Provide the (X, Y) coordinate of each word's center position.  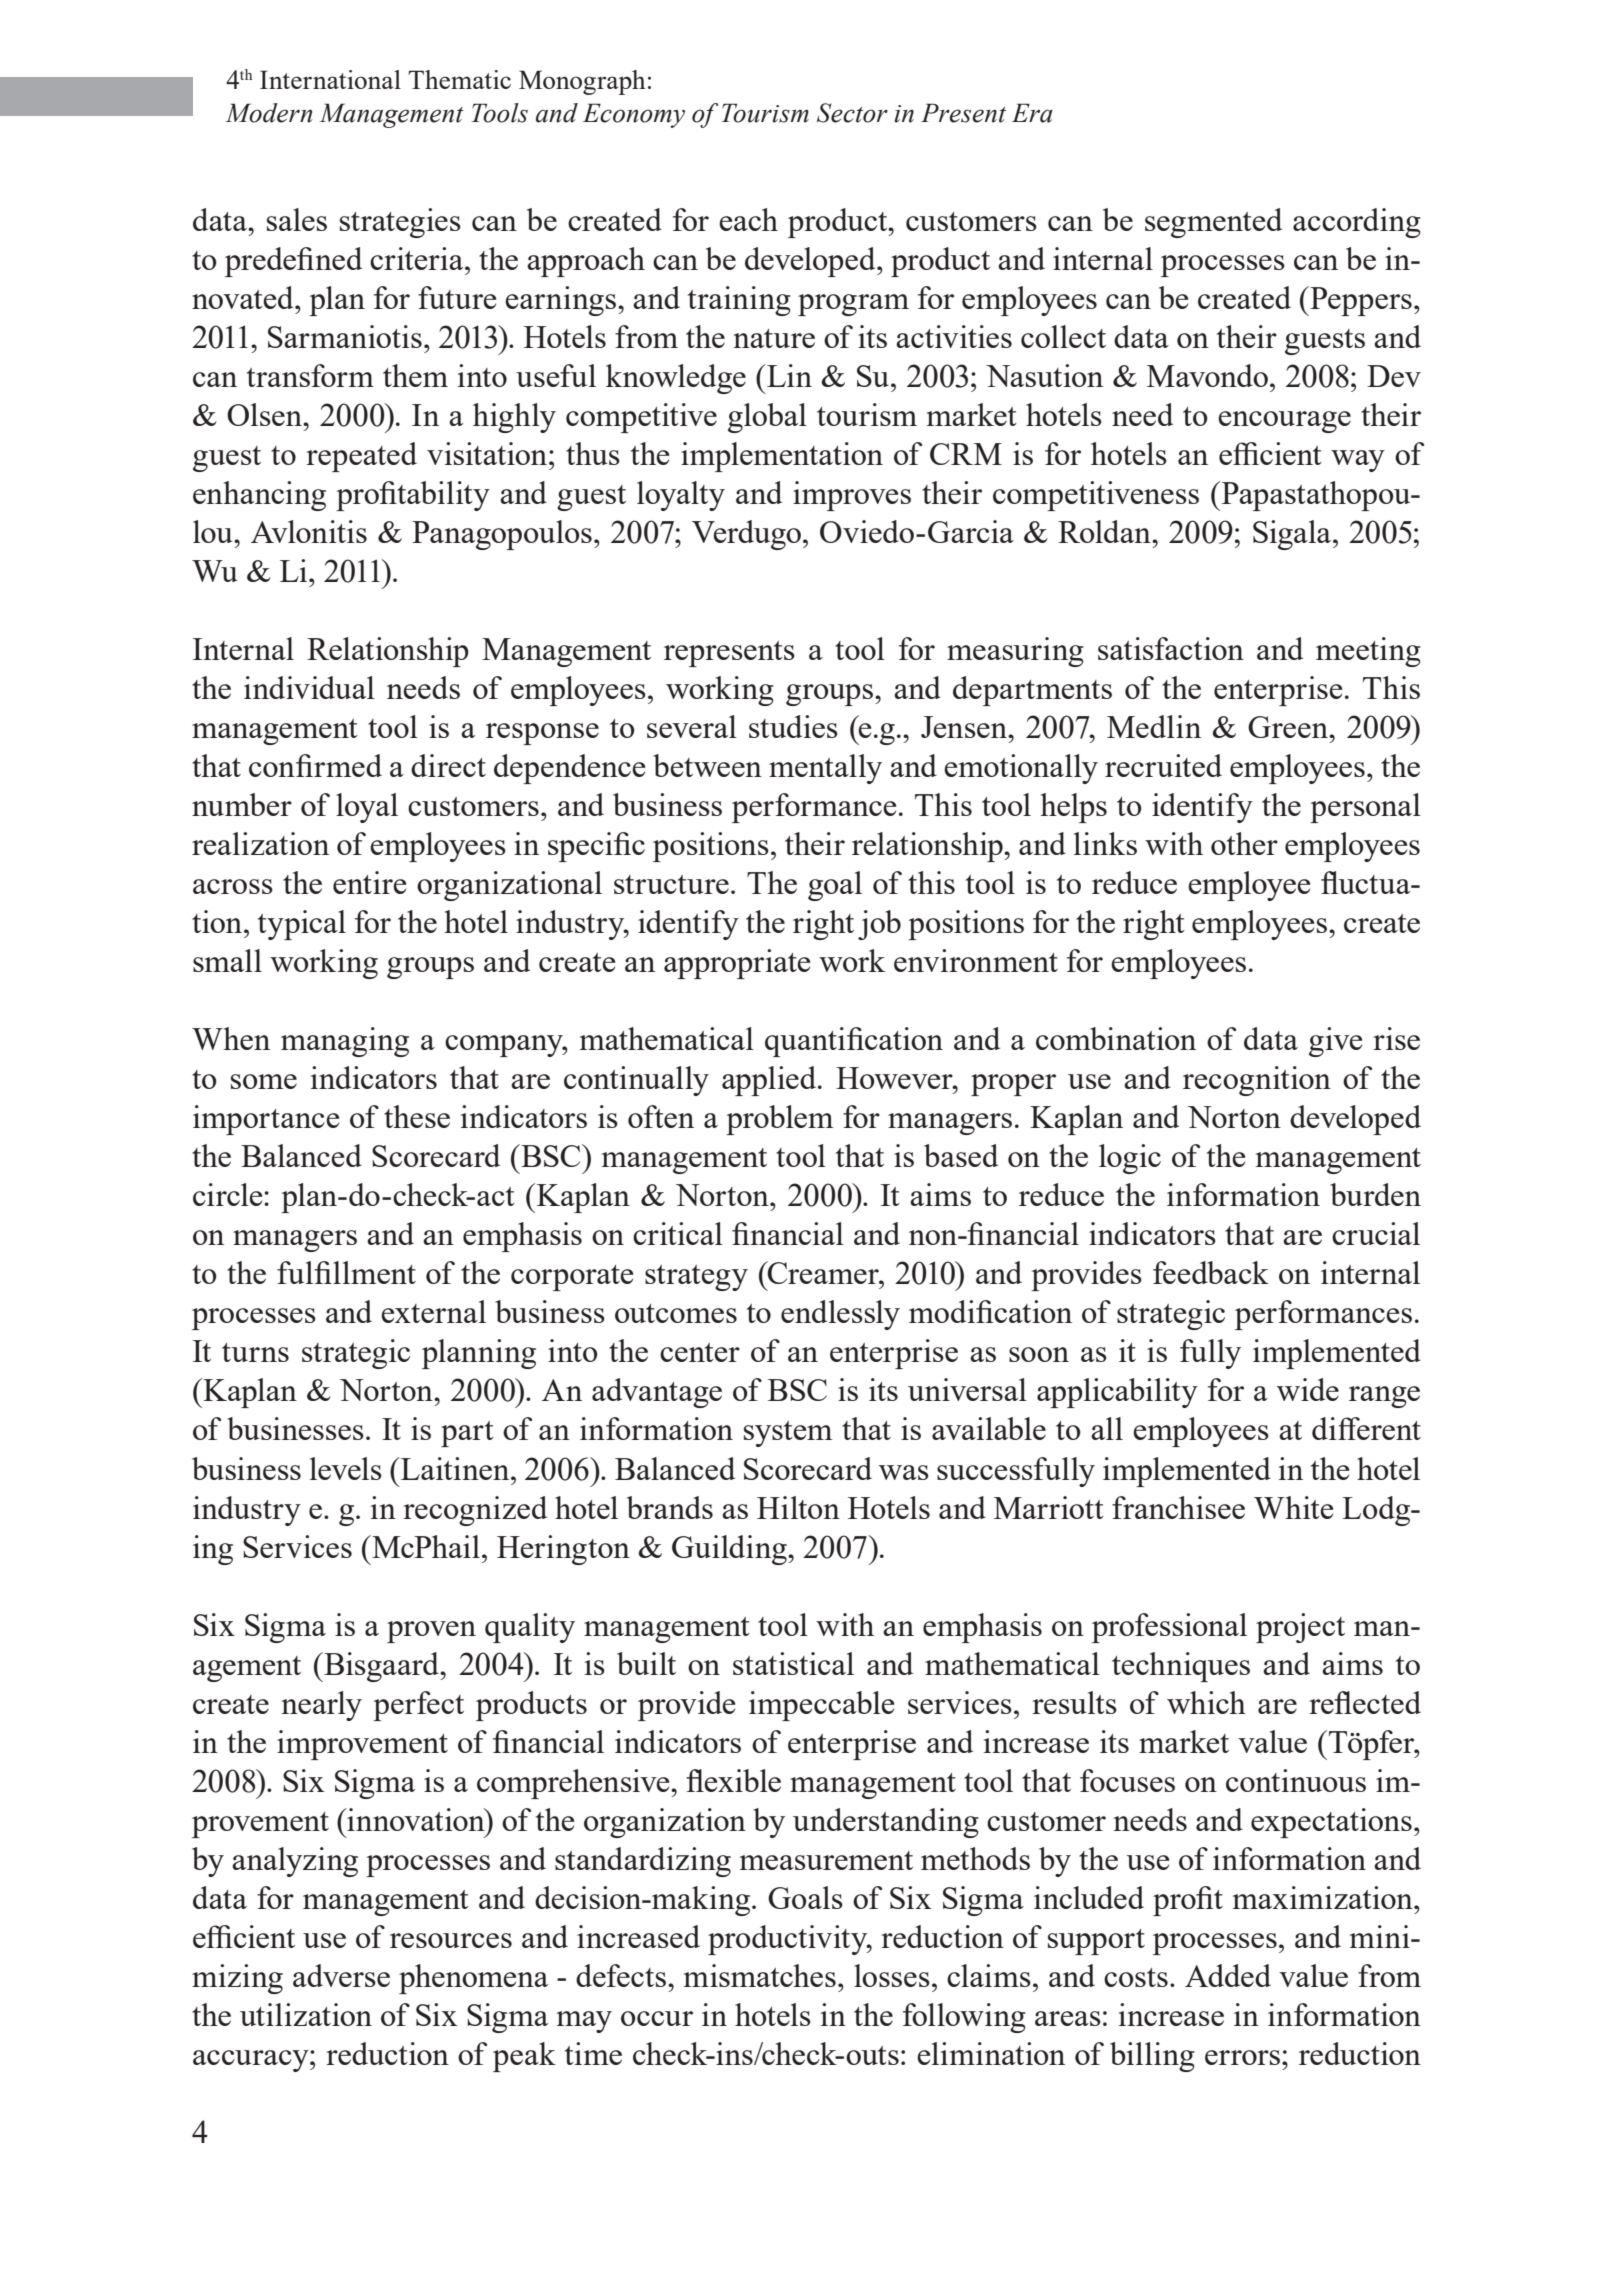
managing (345, 1042)
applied (769, 1081)
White (1293, 1507)
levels (346, 1468)
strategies (400, 223)
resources (451, 1940)
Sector (852, 113)
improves (852, 496)
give (1335, 1042)
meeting (1368, 652)
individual (309, 687)
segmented (1213, 223)
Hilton (798, 1507)
